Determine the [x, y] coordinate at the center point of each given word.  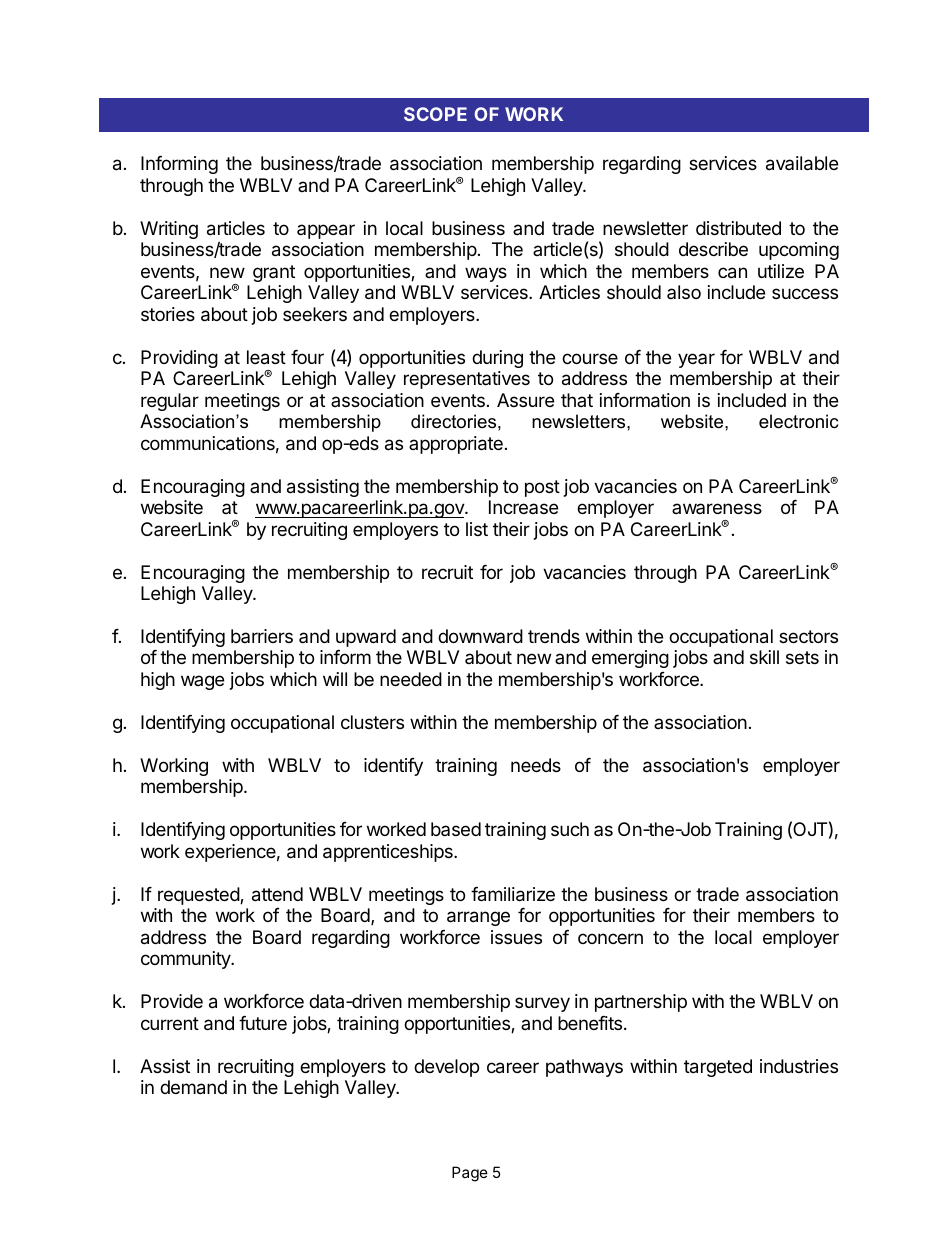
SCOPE [435, 114]
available [802, 163]
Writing [169, 230]
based [456, 829]
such [570, 829]
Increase [523, 507]
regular [170, 402]
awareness [717, 508]
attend [277, 894]
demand [193, 1087]
